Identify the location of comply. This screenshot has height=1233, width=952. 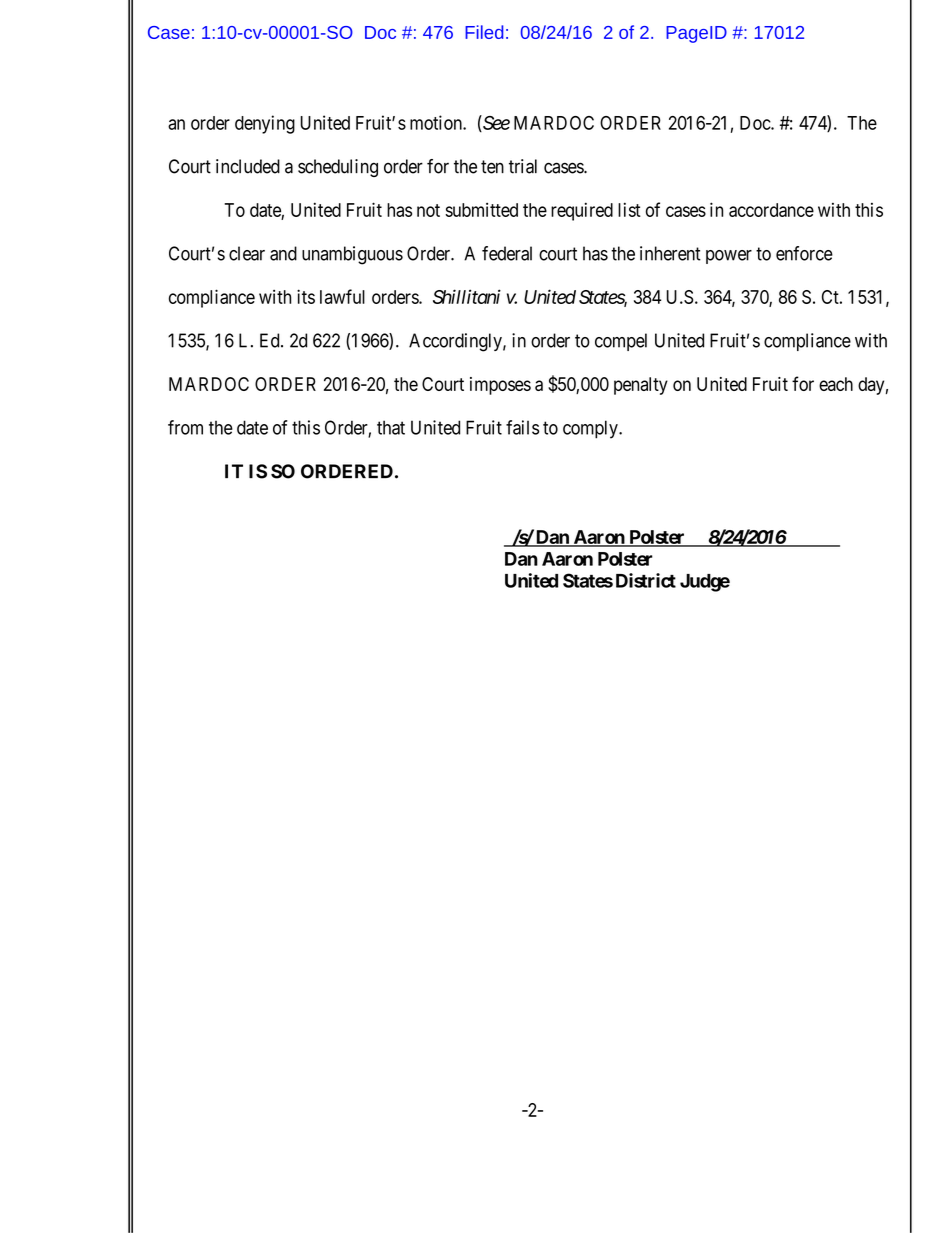
(591, 429).
